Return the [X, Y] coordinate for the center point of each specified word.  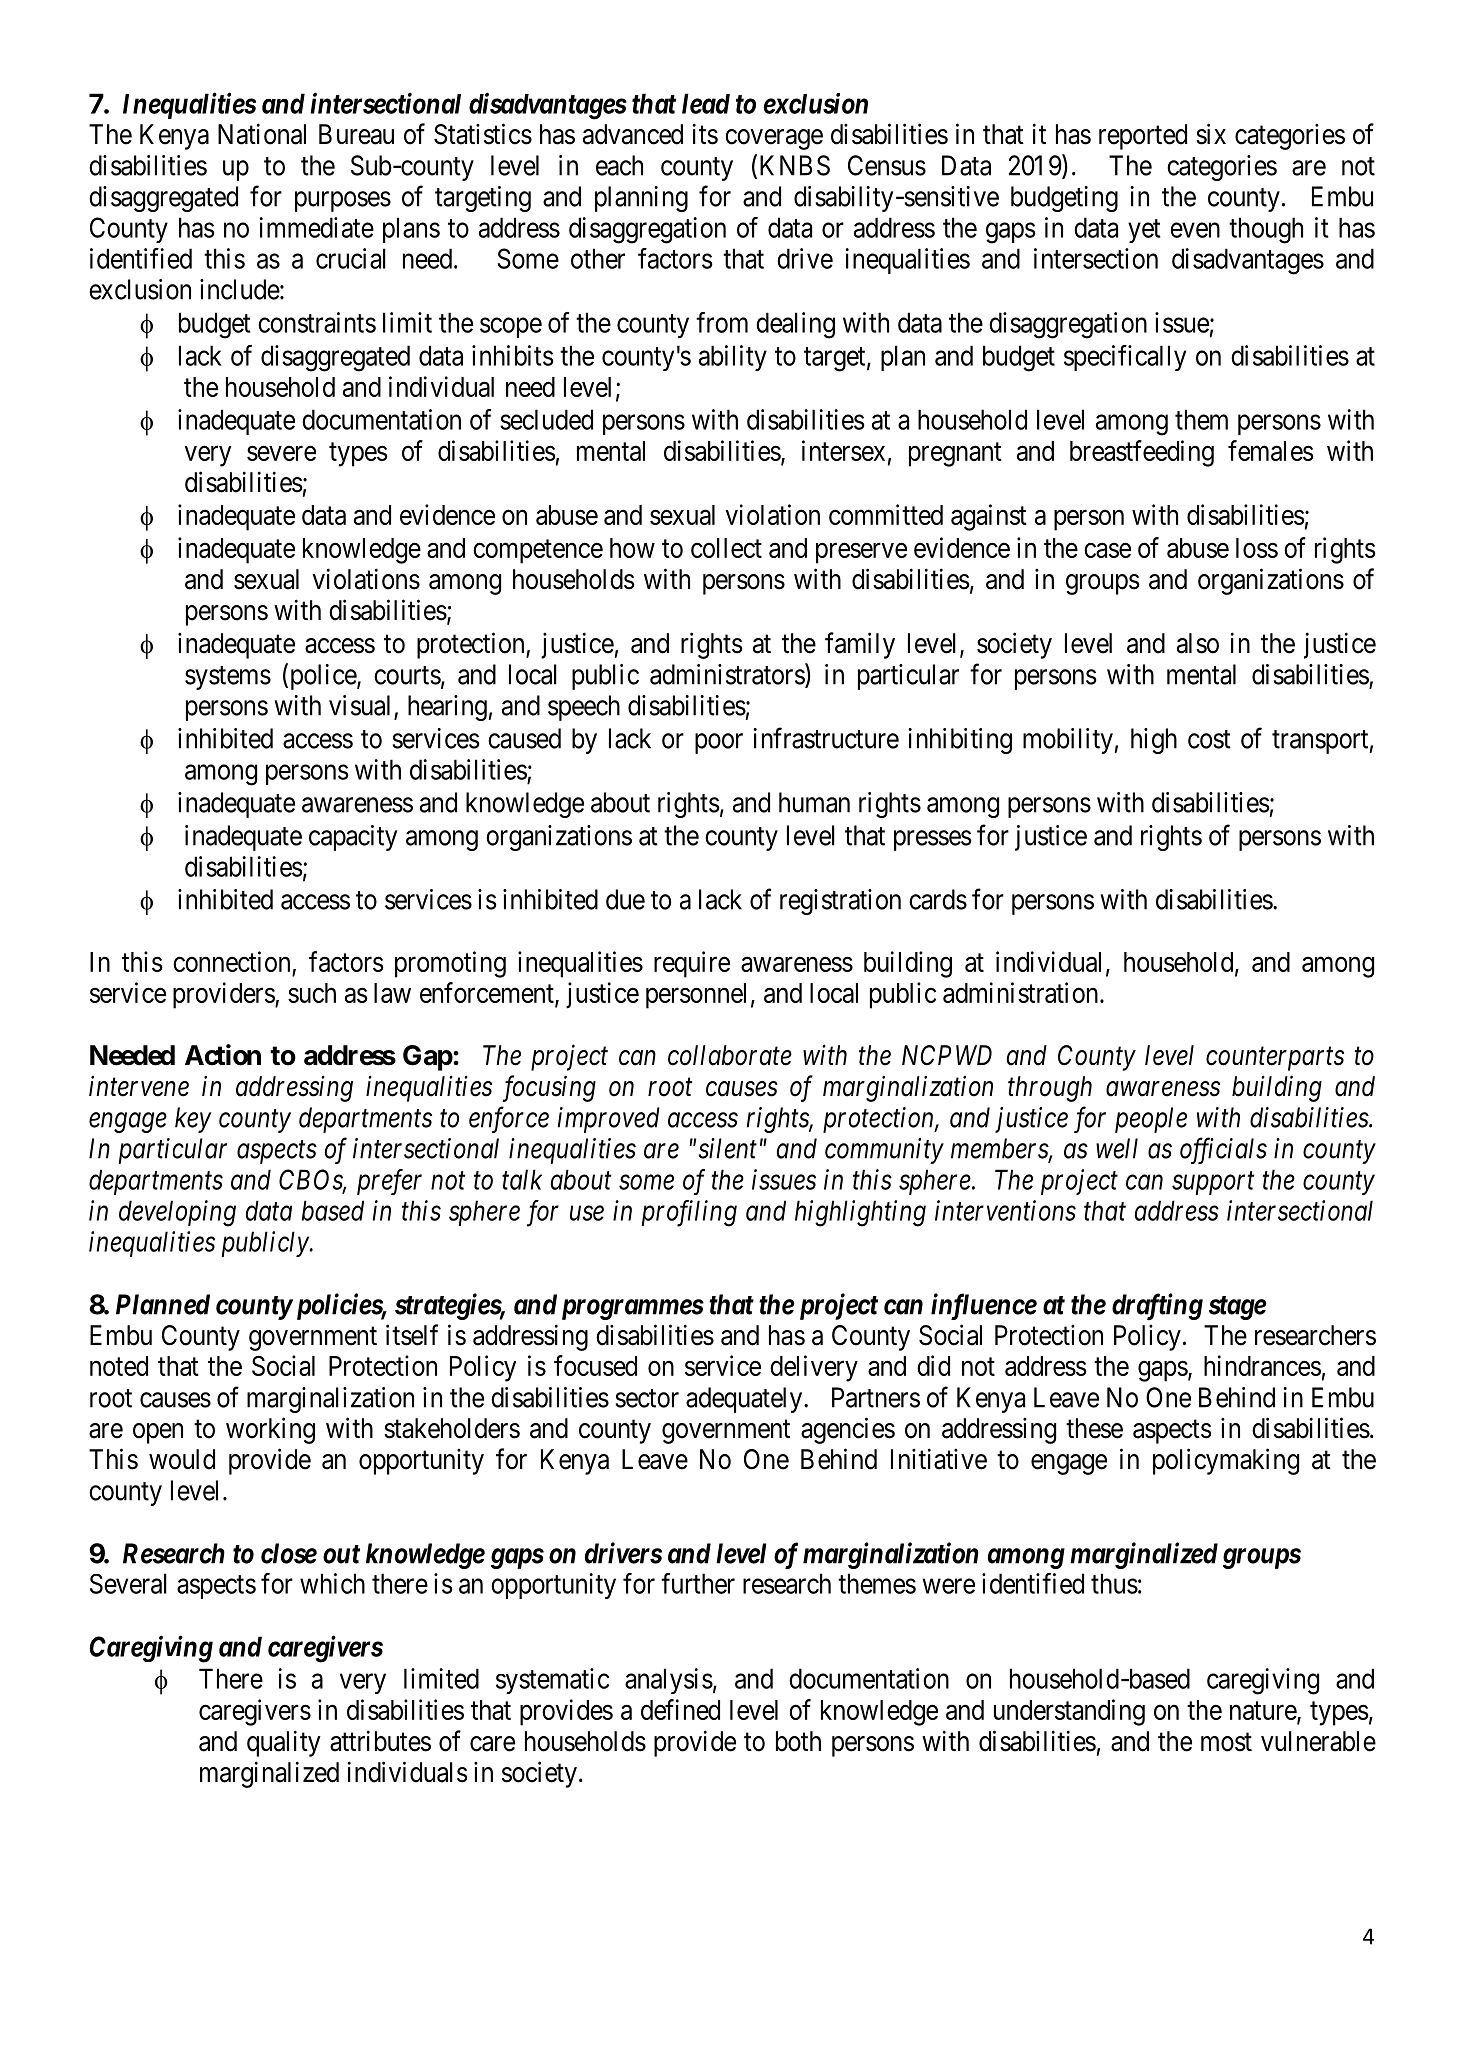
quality [284, 1743]
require [692, 964]
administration [1022, 992]
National [262, 134]
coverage [774, 139]
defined [680, 1709]
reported [1143, 137]
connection [233, 963]
